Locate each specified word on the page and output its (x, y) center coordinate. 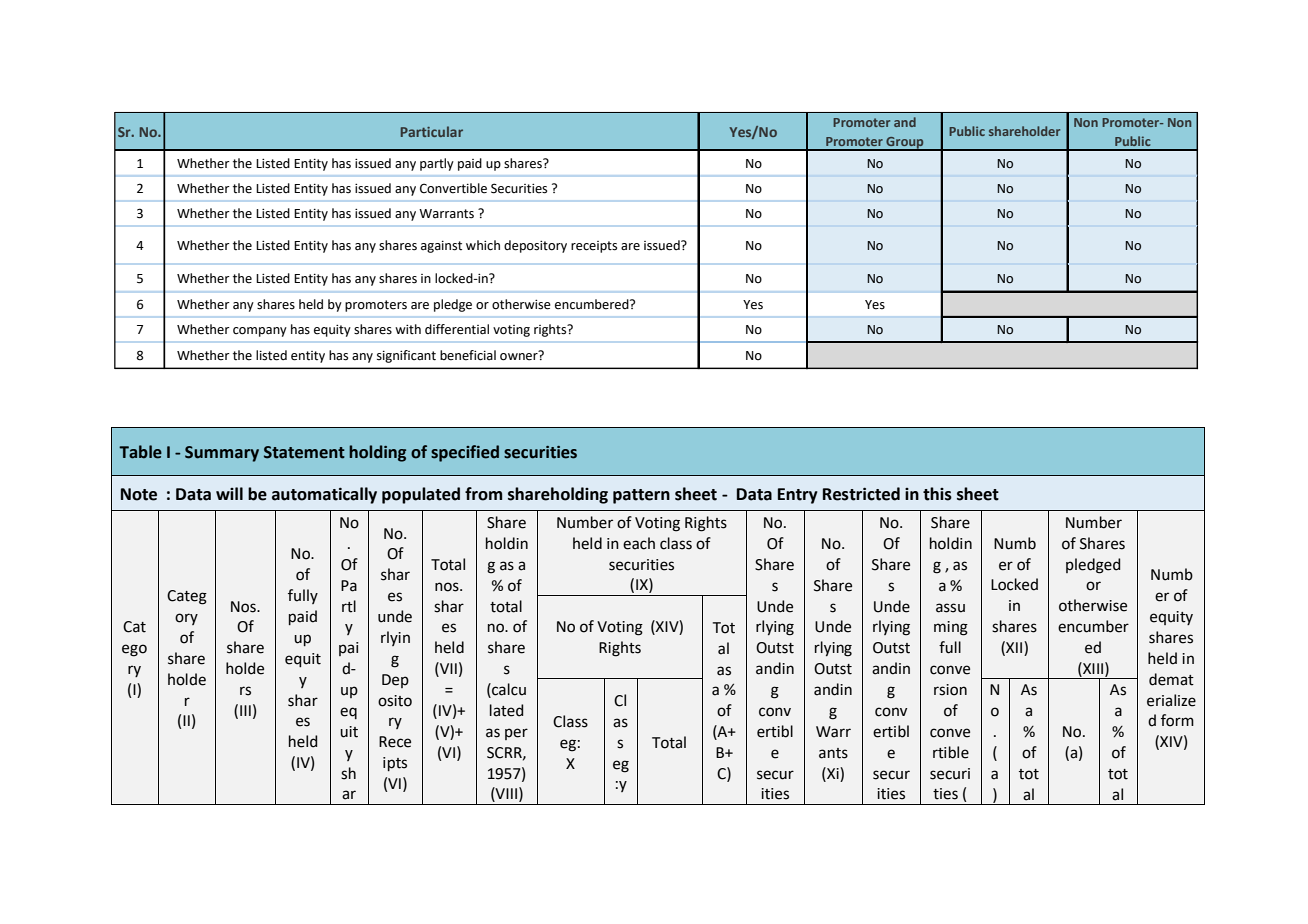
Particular (432, 131)
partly (437, 164)
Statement (304, 452)
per (516, 734)
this (937, 494)
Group (905, 143)
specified (465, 453)
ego (134, 650)
